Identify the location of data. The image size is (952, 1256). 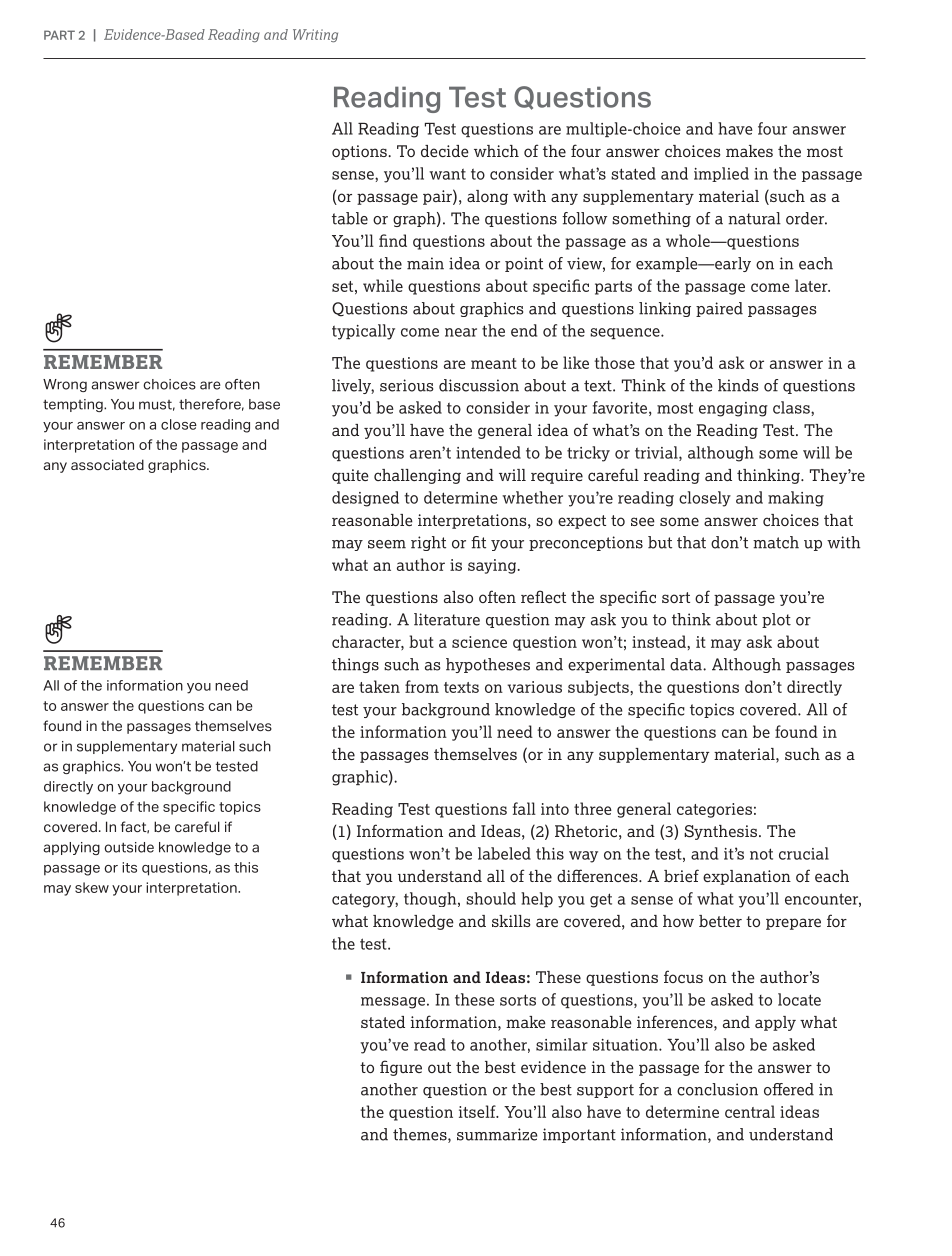
(687, 664).
